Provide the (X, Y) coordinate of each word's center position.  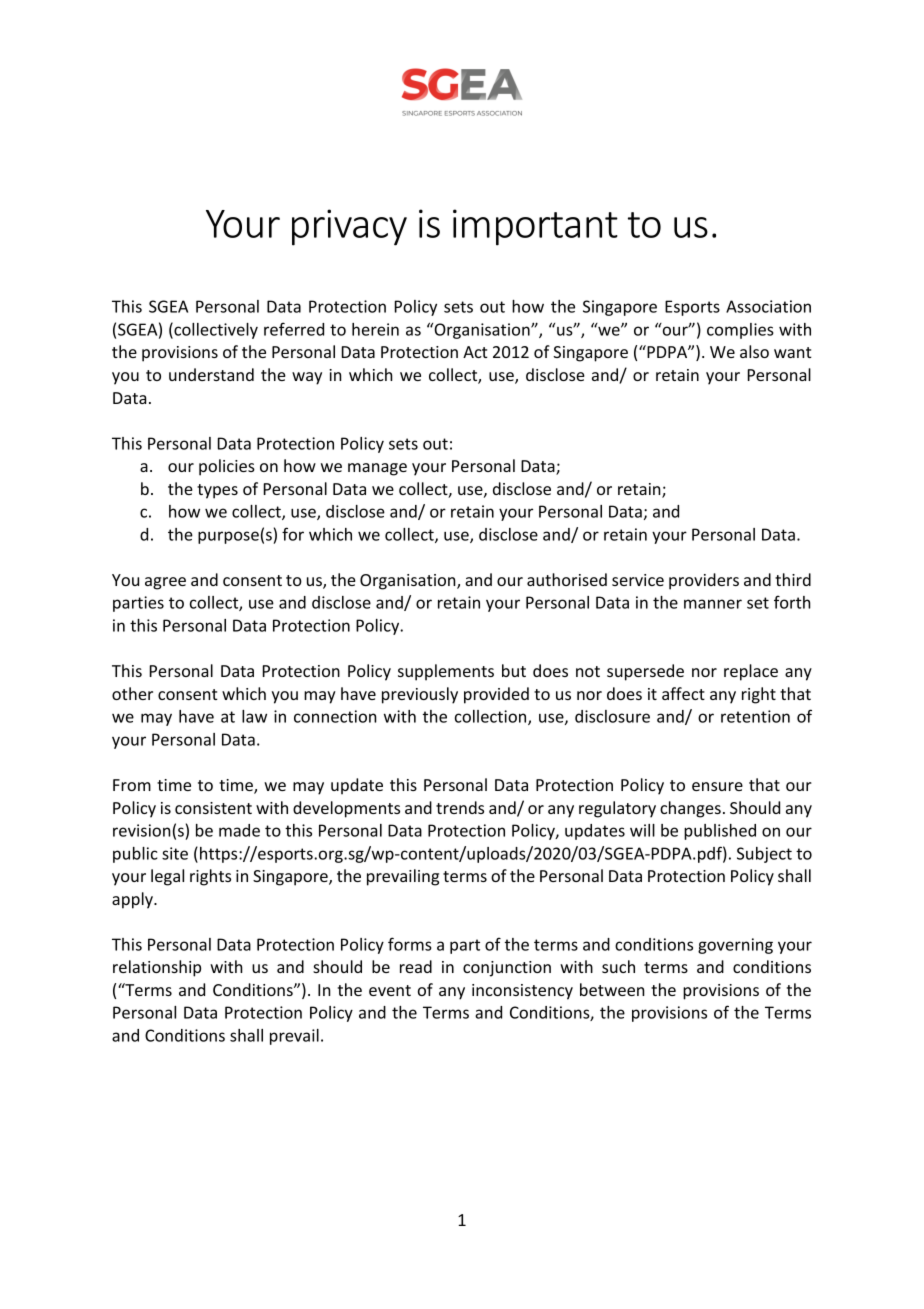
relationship (157, 968)
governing (735, 946)
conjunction (507, 969)
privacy (349, 227)
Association (768, 306)
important (535, 227)
